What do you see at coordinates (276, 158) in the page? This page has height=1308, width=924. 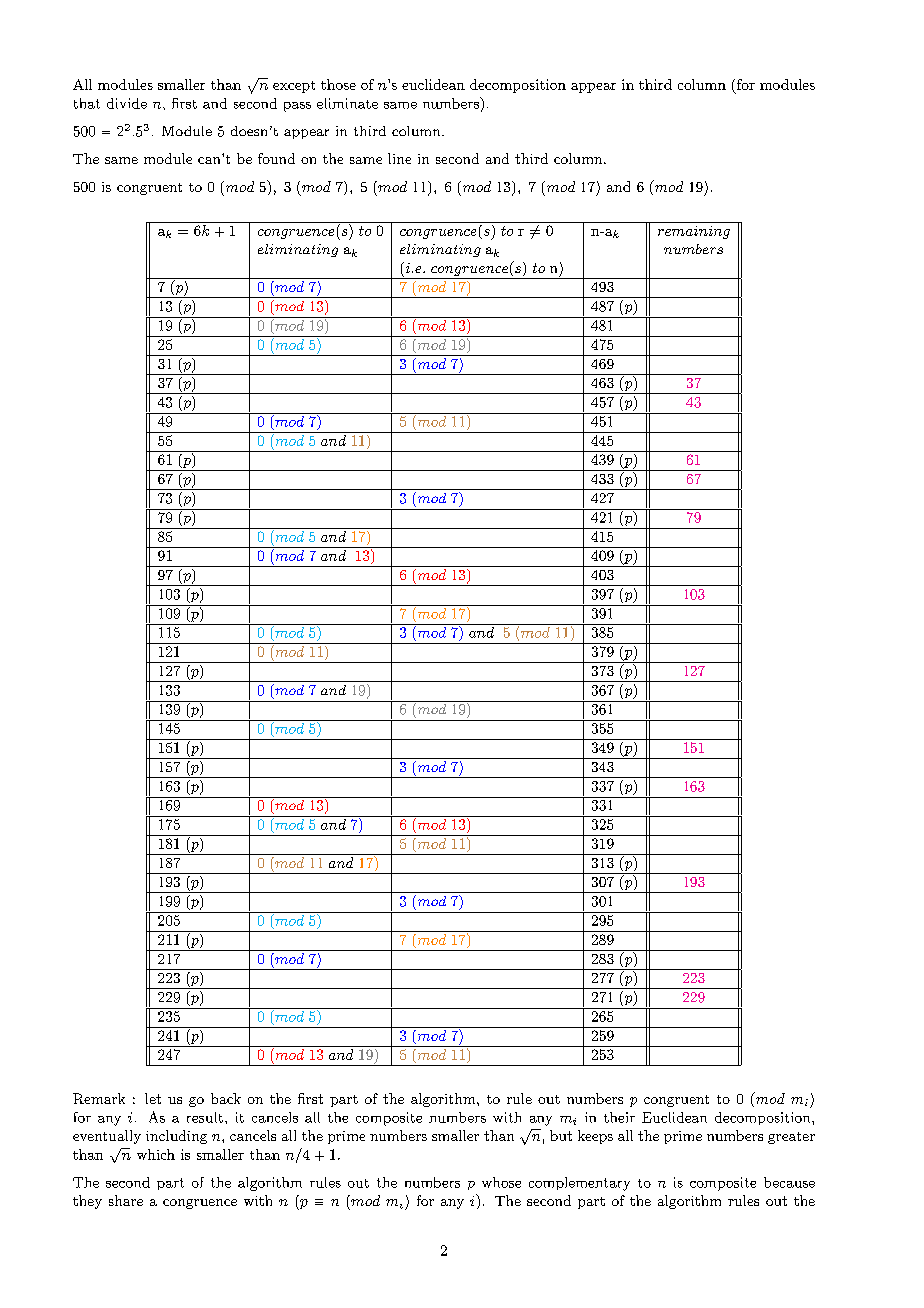 I see `found` at bounding box center [276, 158].
